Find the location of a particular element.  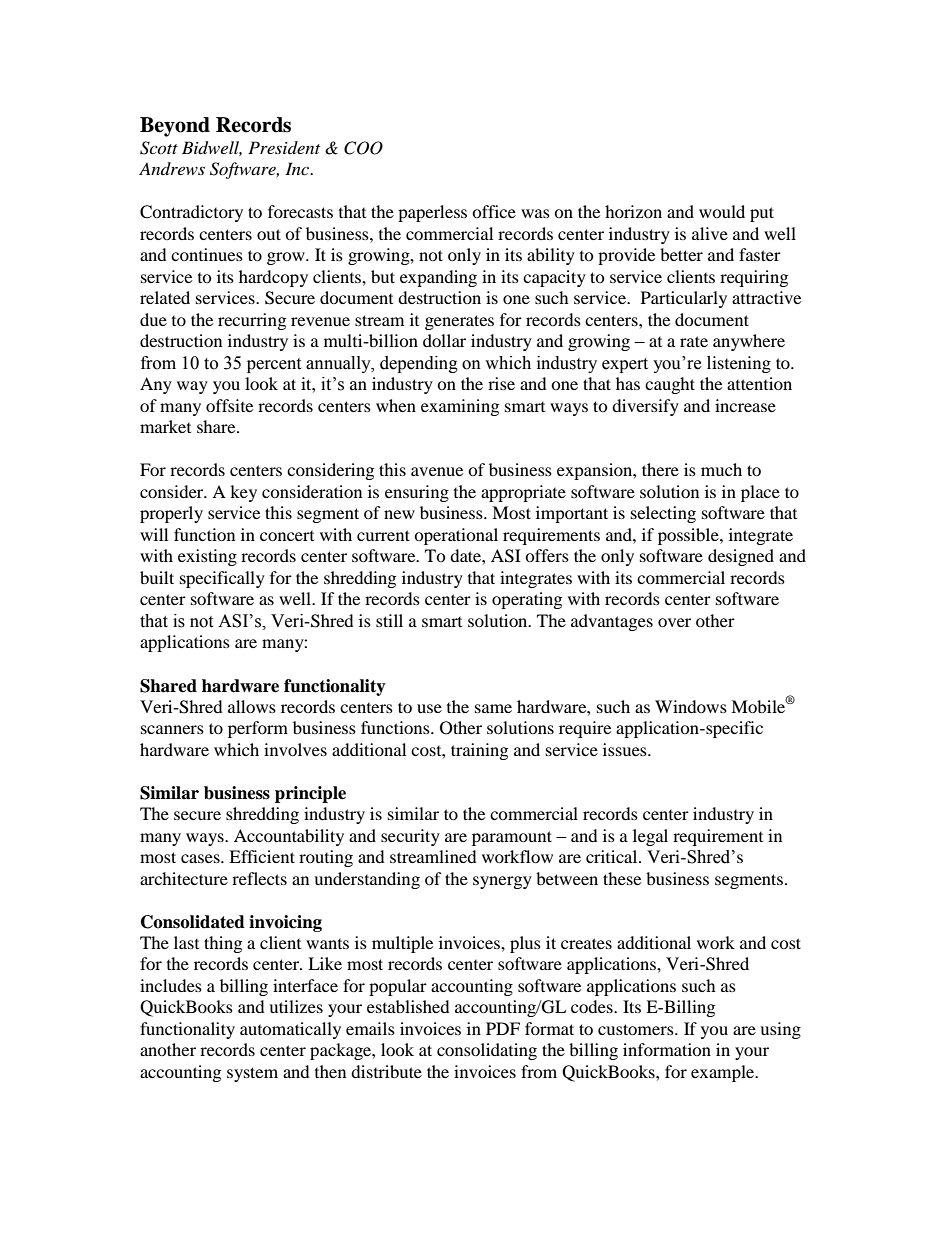

existing is located at coordinates (207, 557).
